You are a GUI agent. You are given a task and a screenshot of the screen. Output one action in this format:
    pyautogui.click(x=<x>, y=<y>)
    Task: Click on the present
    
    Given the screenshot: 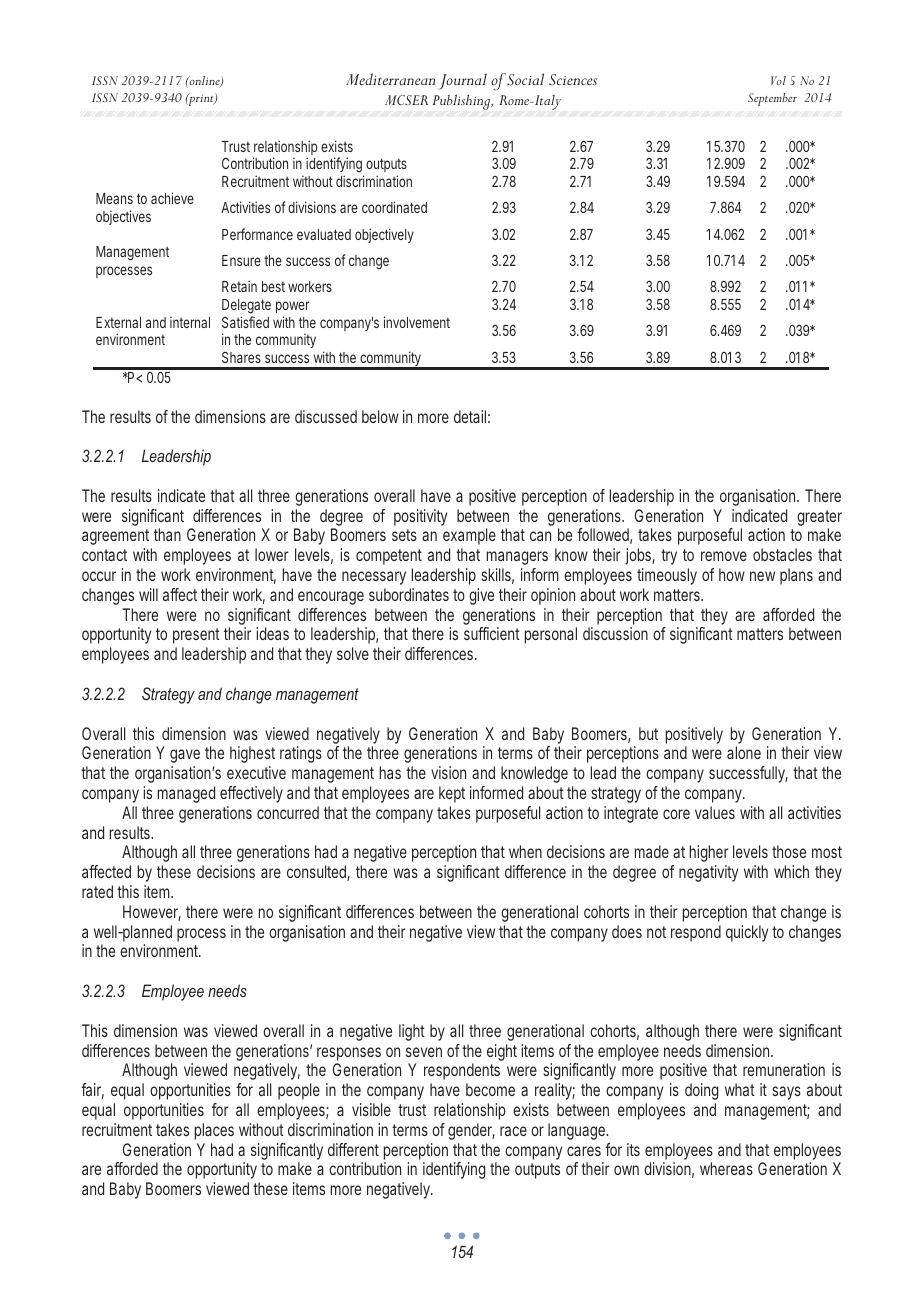 What is the action you would take?
    pyautogui.click(x=196, y=636)
